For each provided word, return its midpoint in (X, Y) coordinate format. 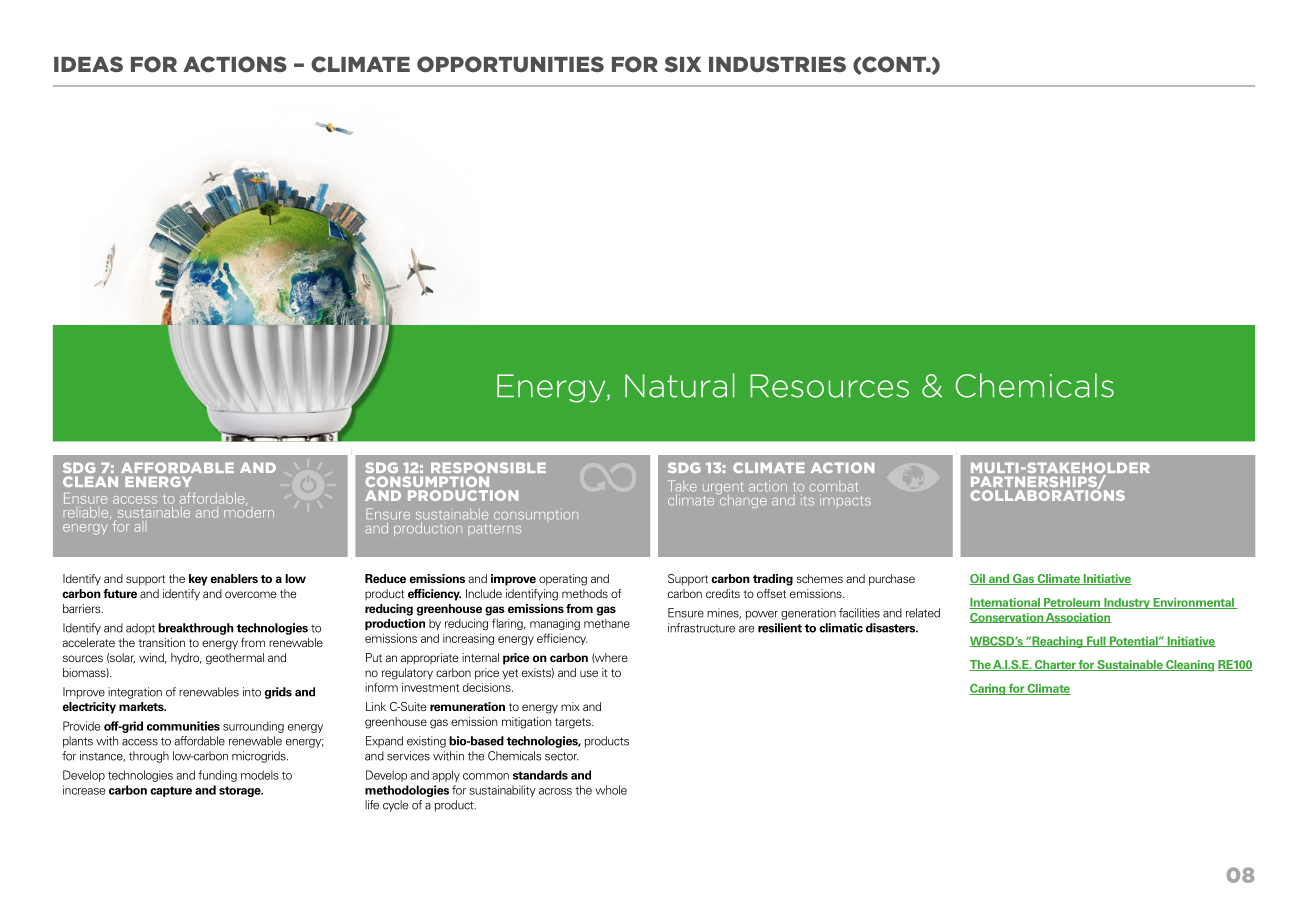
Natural (680, 385)
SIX (683, 64)
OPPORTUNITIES (510, 64)
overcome (250, 594)
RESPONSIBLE (488, 467)
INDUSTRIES (777, 64)
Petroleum (1072, 603)
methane (607, 623)
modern (249, 511)
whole (611, 790)
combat (834, 486)
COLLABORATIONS (1047, 494)
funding (217, 776)
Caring (988, 689)
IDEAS (88, 64)
